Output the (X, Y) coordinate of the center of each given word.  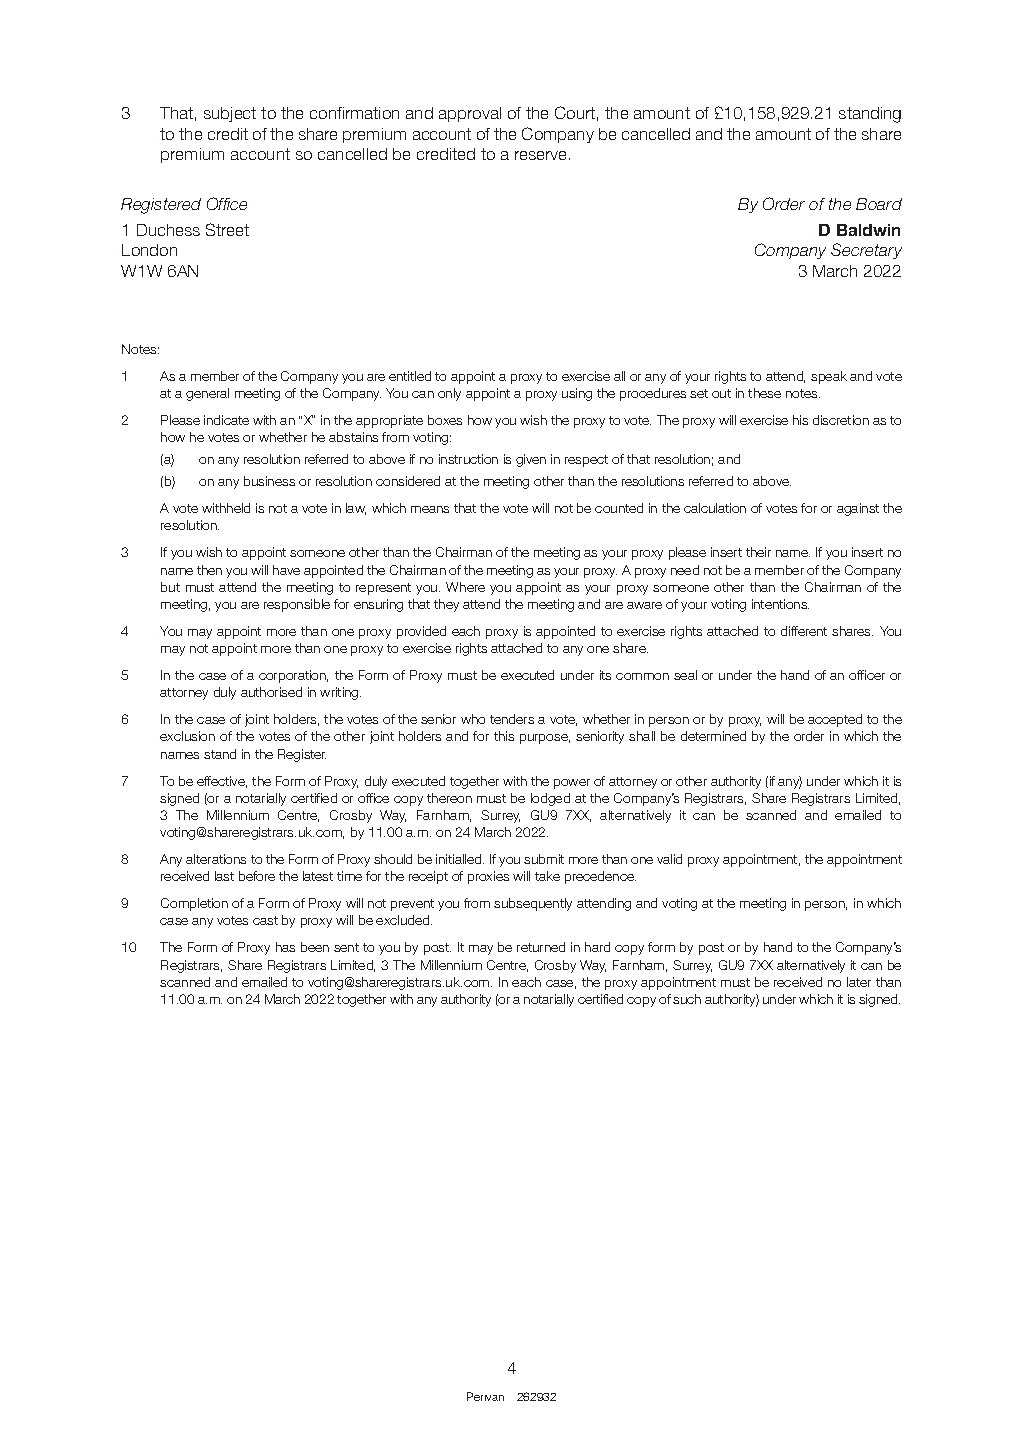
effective (222, 782)
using (577, 394)
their (758, 552)
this (504, 736)
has (285, 947)
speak (829, 377)
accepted (835, 720)
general (207, 394)
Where (465, 587)
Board (879, 204)
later (859, 982)
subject (230, 114)
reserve (542, 155)
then (209, 570)
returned (541, 947)
